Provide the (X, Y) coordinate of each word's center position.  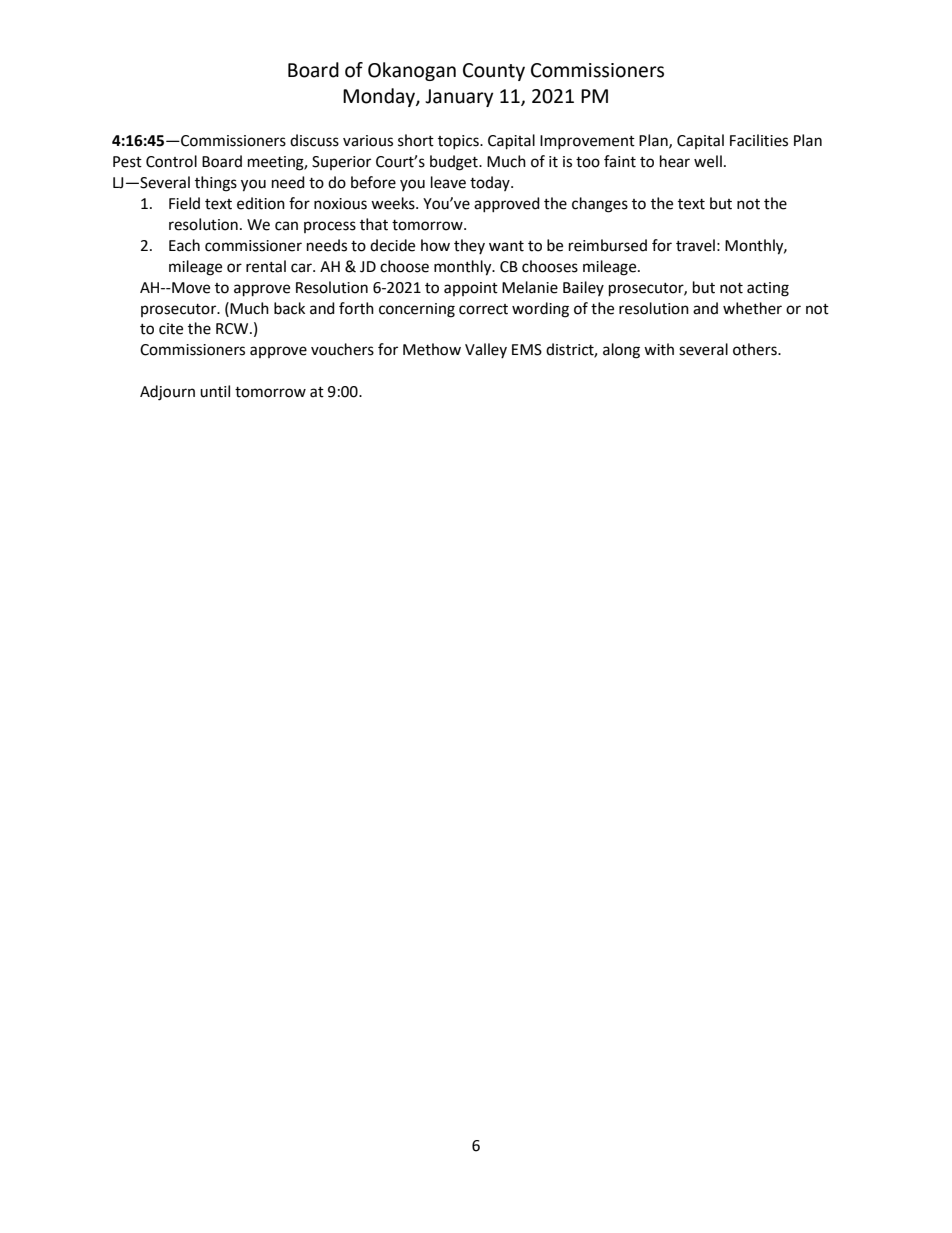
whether (752, 308)
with (659, 349)
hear (675, 161)
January (459, 98)
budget (455, 163)
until (215, 391)
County (494, 72)
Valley (486, 350)
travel (695, 245)
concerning (417, 310)
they (469, 246)
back (289, 308)
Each (184, 245)
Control (171, 161)
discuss (314, 140)
